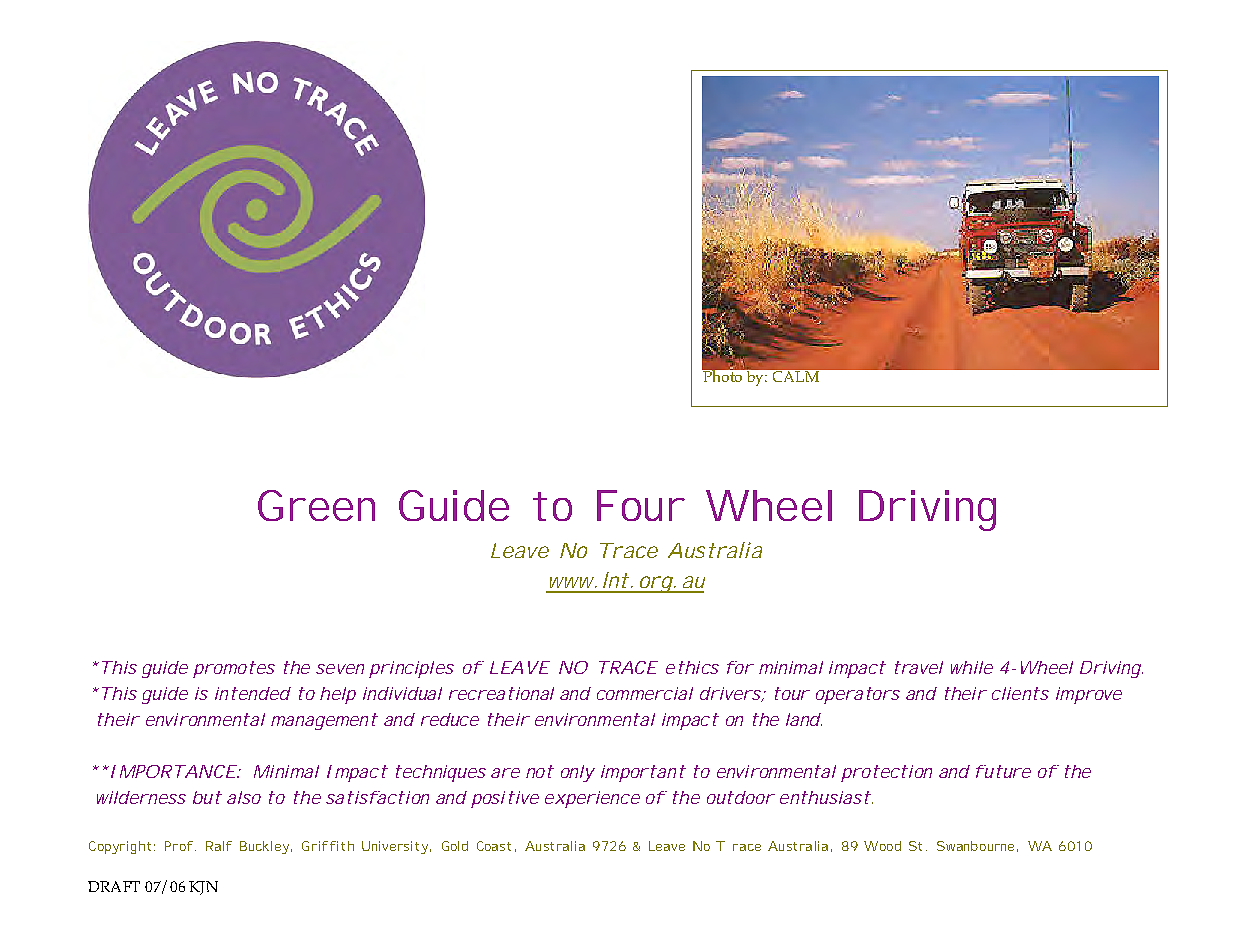 The image size is (1233, 952). I want to click on Copyright, so click(120, 847).
